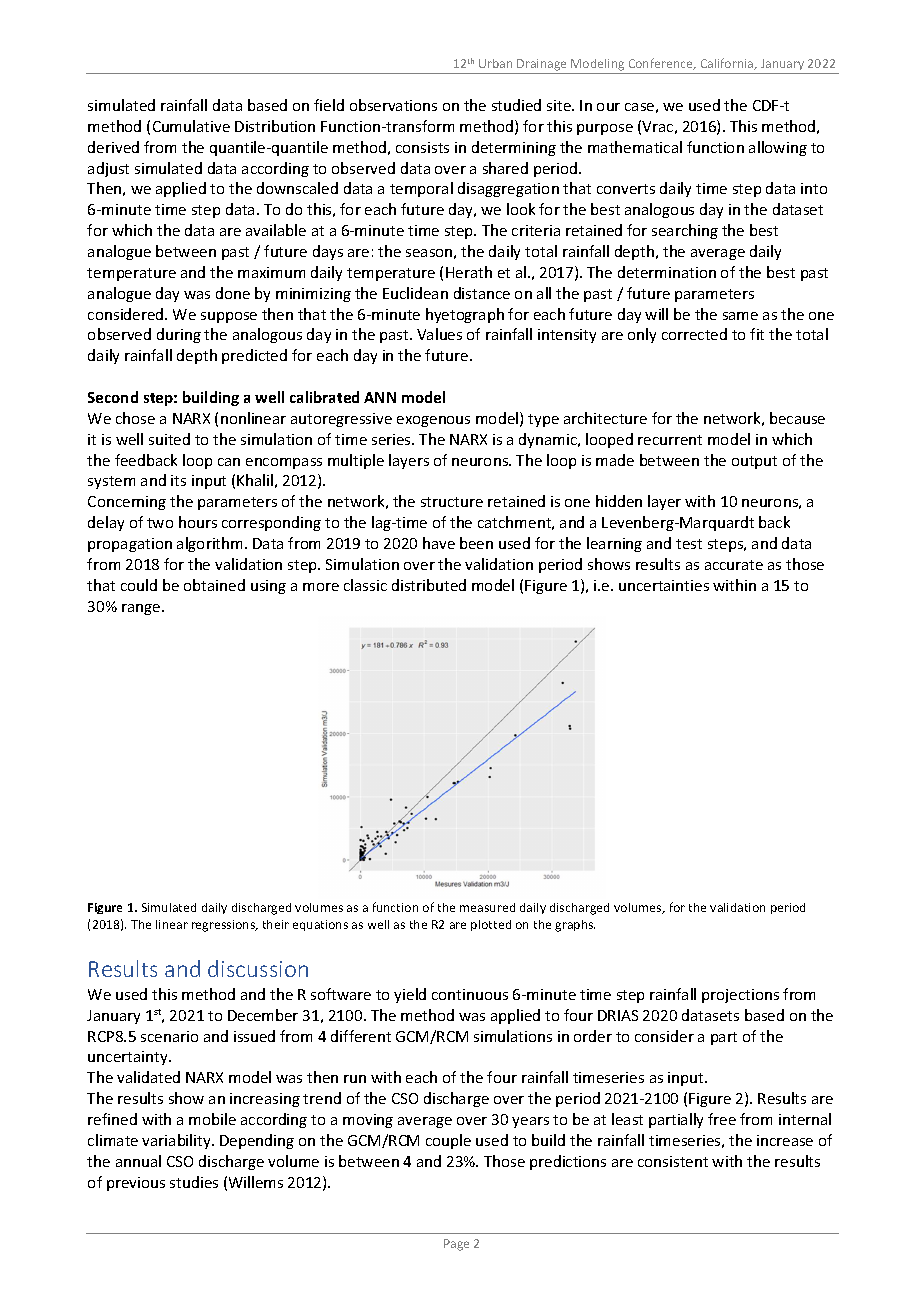 The image size is (924, 1308). What do you see at coordinates (191, 126) in the screenshot?
I see `Cumulative` at bounding box center [191, 126].
